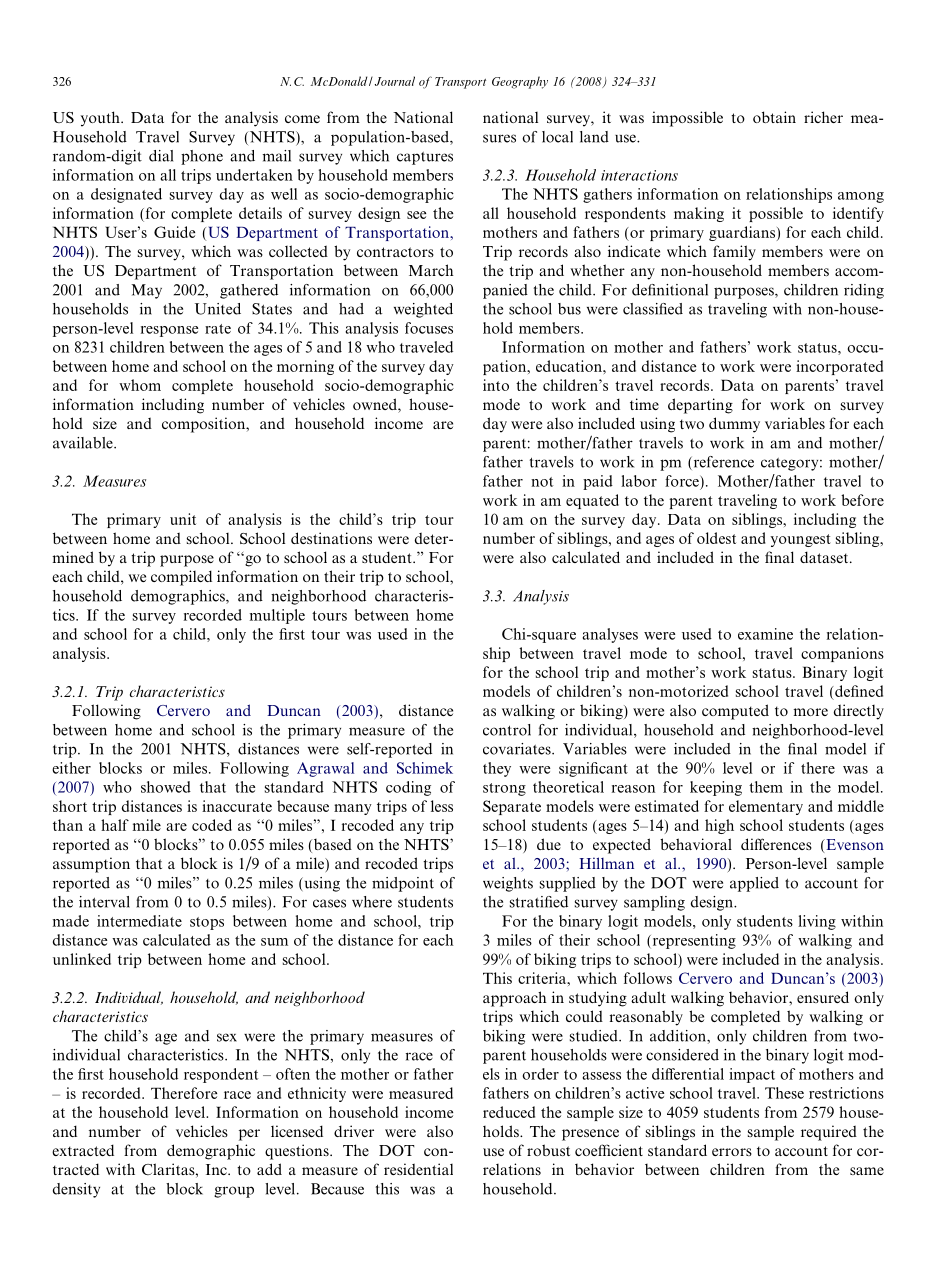 The width and height of the screenshot is (952, 1270). What do you see at coordinates (507, 730) in the screenshot?
I see `control` at bounding box center [507, 730].
